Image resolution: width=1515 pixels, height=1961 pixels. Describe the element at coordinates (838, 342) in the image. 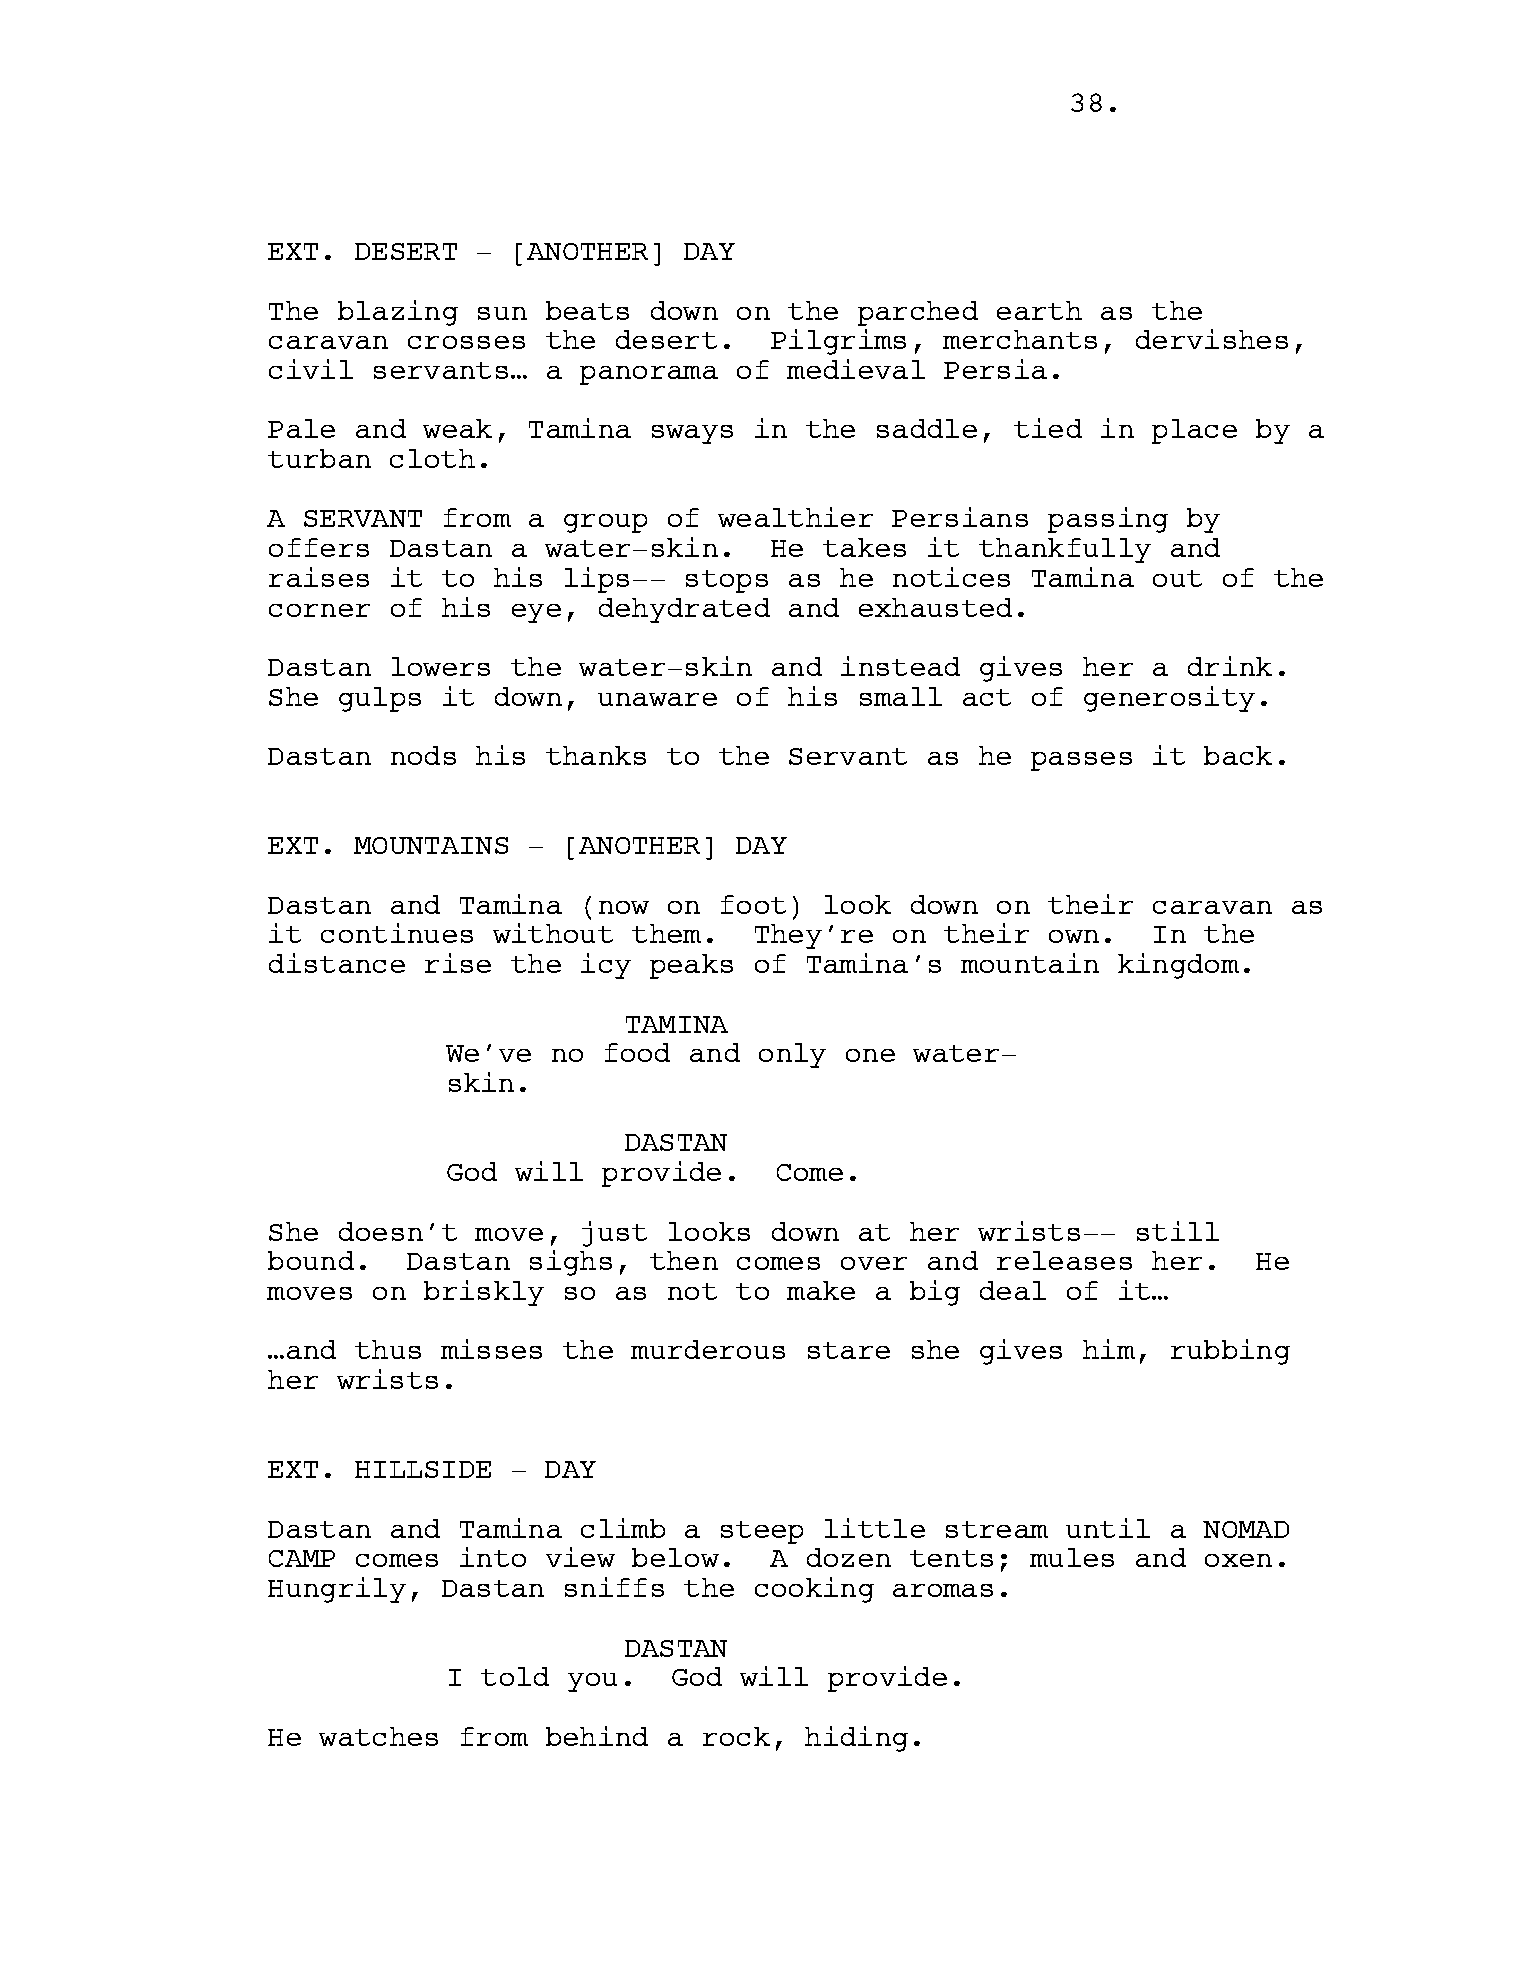

I see `Pilgrims` at that location.
